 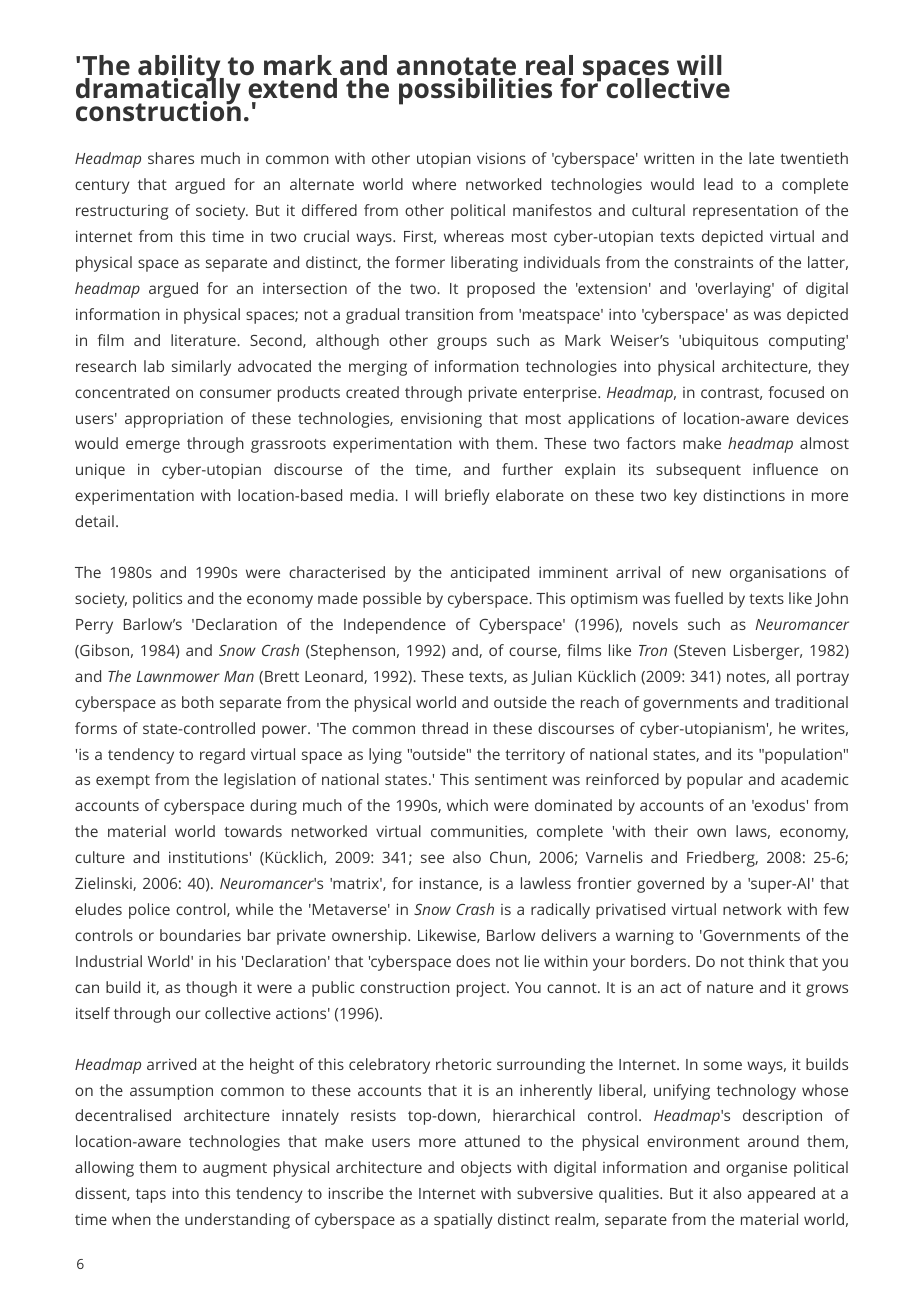 What do you see at coordinates (785, 469) in the screenshot?
I see `influence` at bounding box center [785, 469].
